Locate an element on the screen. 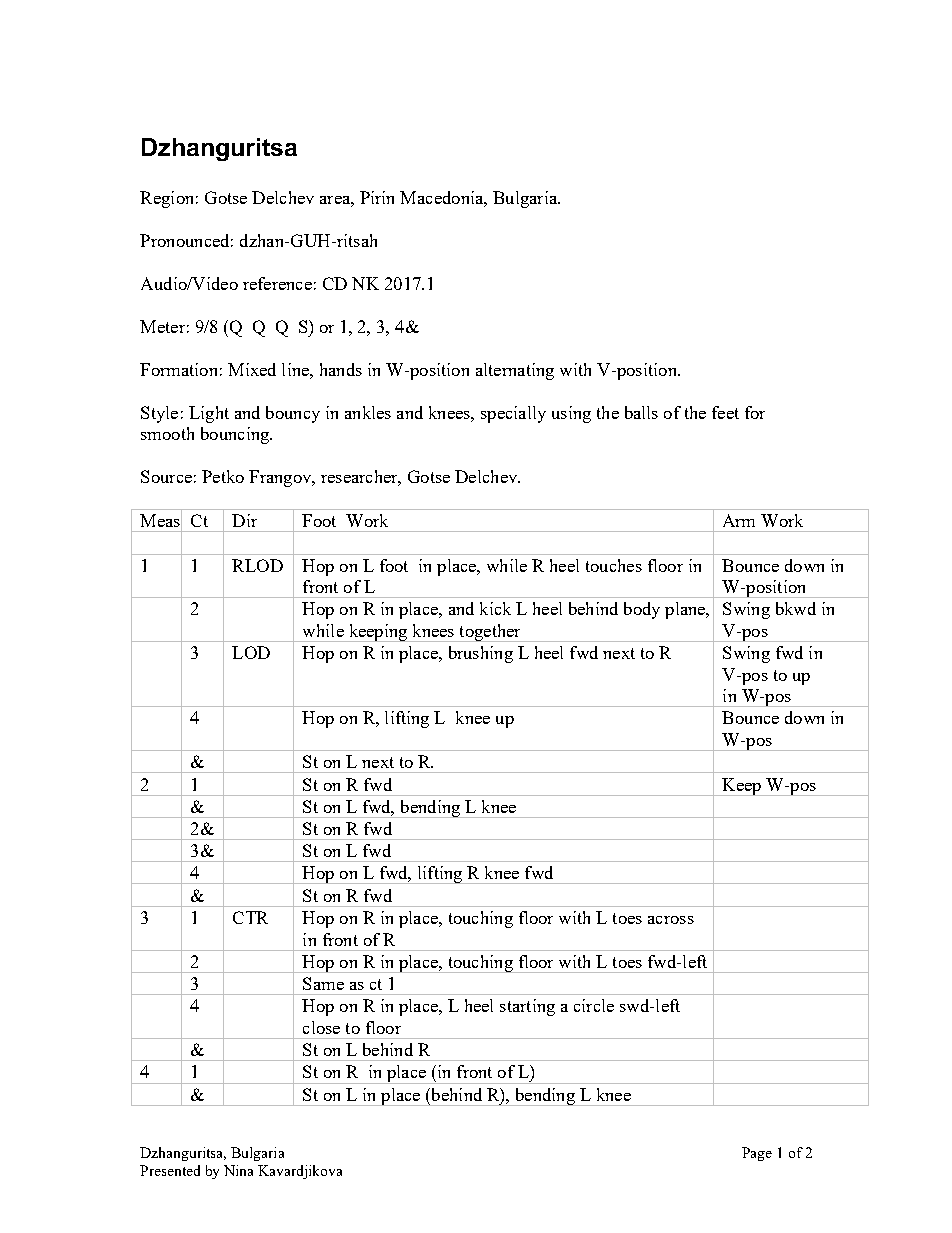  CTR is located at coordinates (250, 917).
